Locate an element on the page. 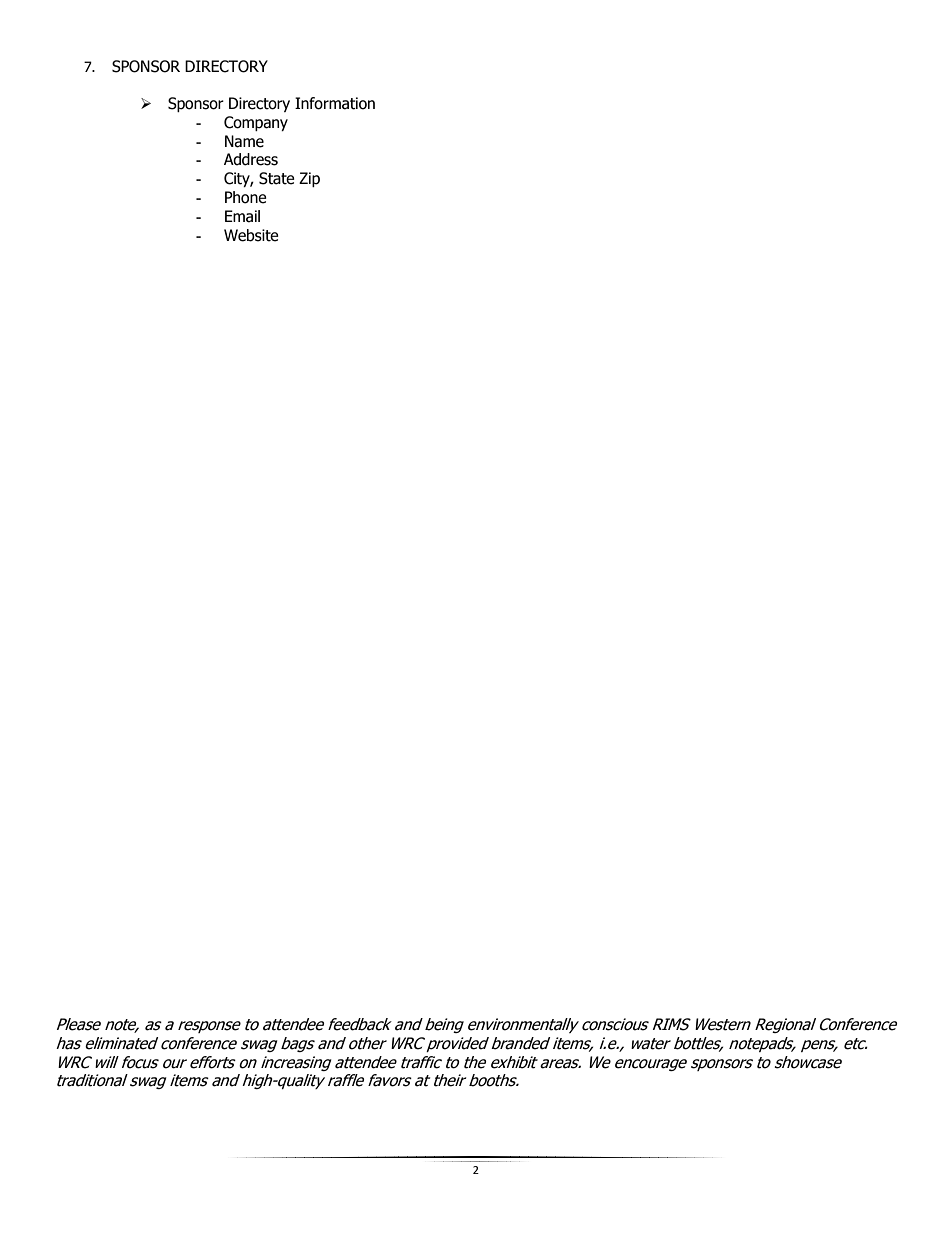 The height and width of the document is (1233, 952). State is located at coordinates (277, 178).
